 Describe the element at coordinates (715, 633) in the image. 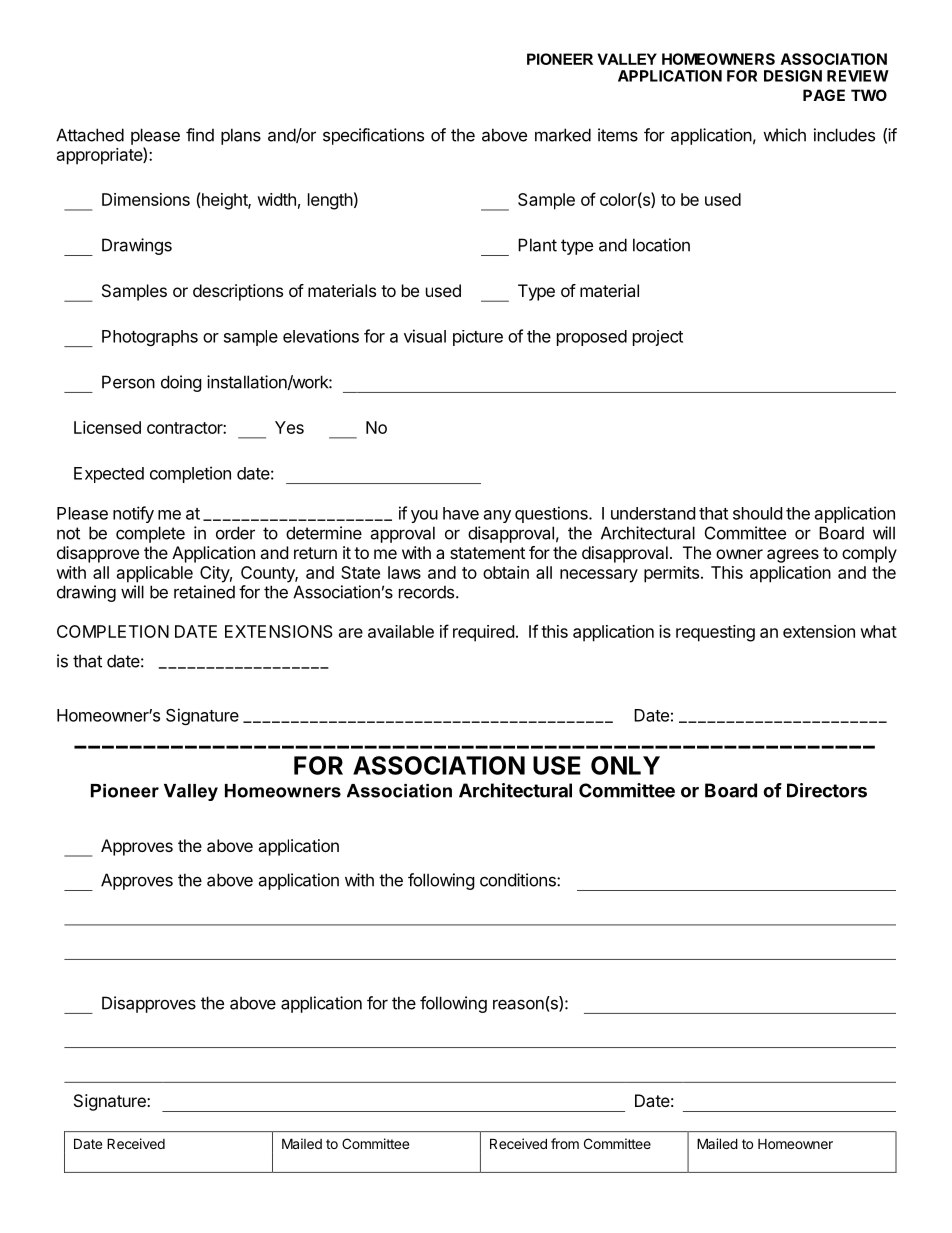

I see `requesting` at that location.
